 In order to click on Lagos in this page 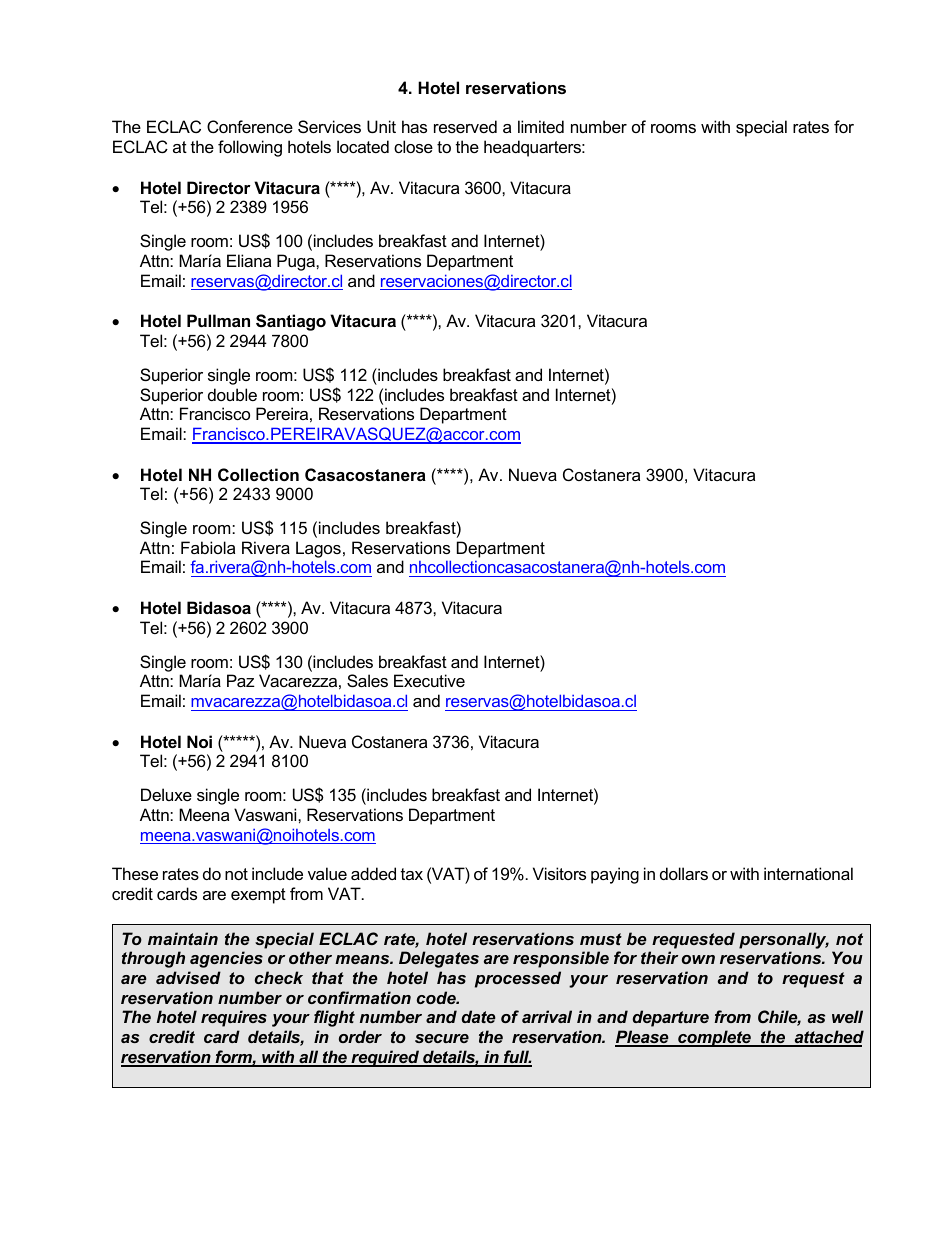, I will do `click(318, 549)`.
